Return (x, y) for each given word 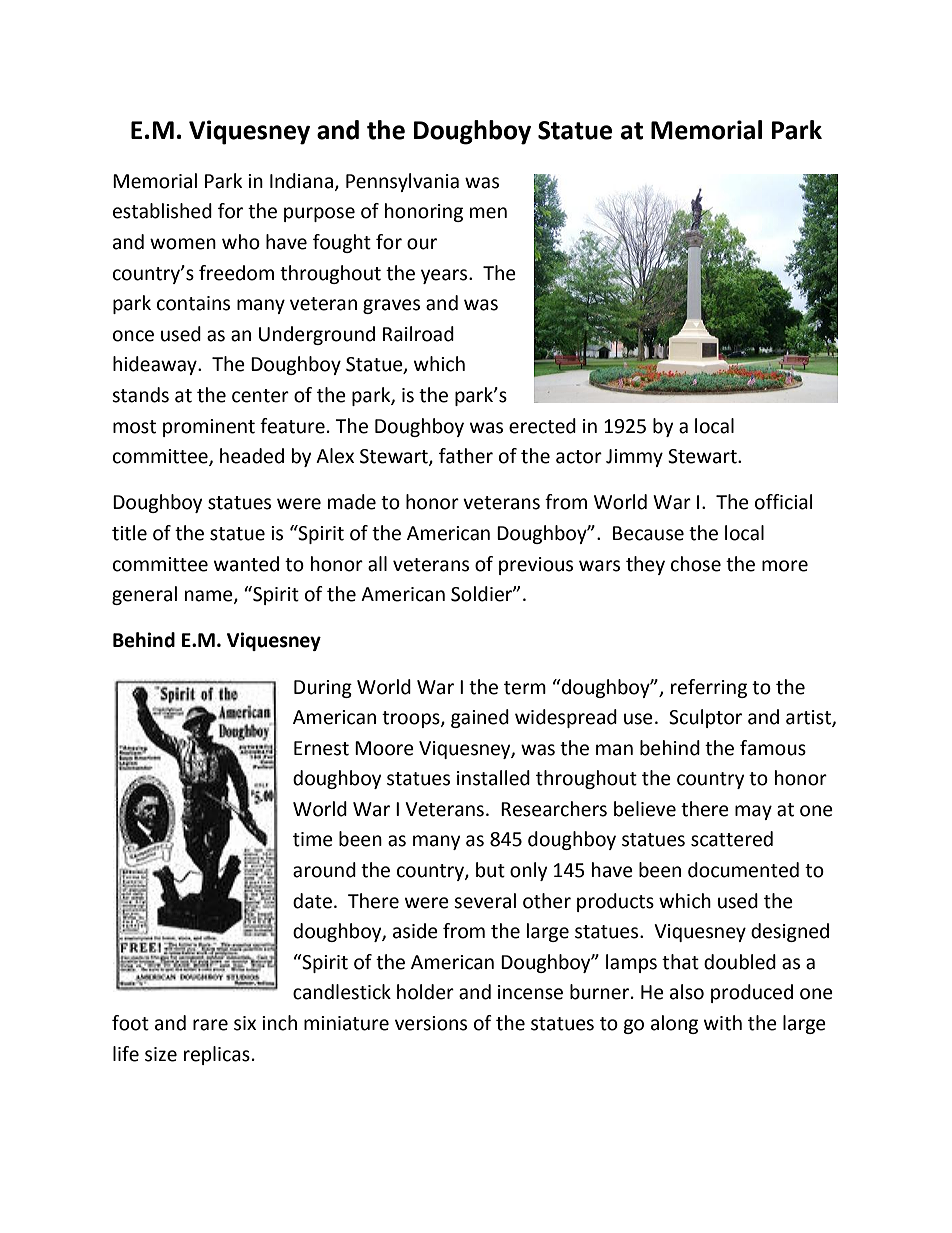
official (783, 502)
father (466, 456)
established (162, 211)
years (445, 276)
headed (252, 456)
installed (493, 778)
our (422, 244)
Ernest (321, 748)
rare (210, 1025)
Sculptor (705, 718)
